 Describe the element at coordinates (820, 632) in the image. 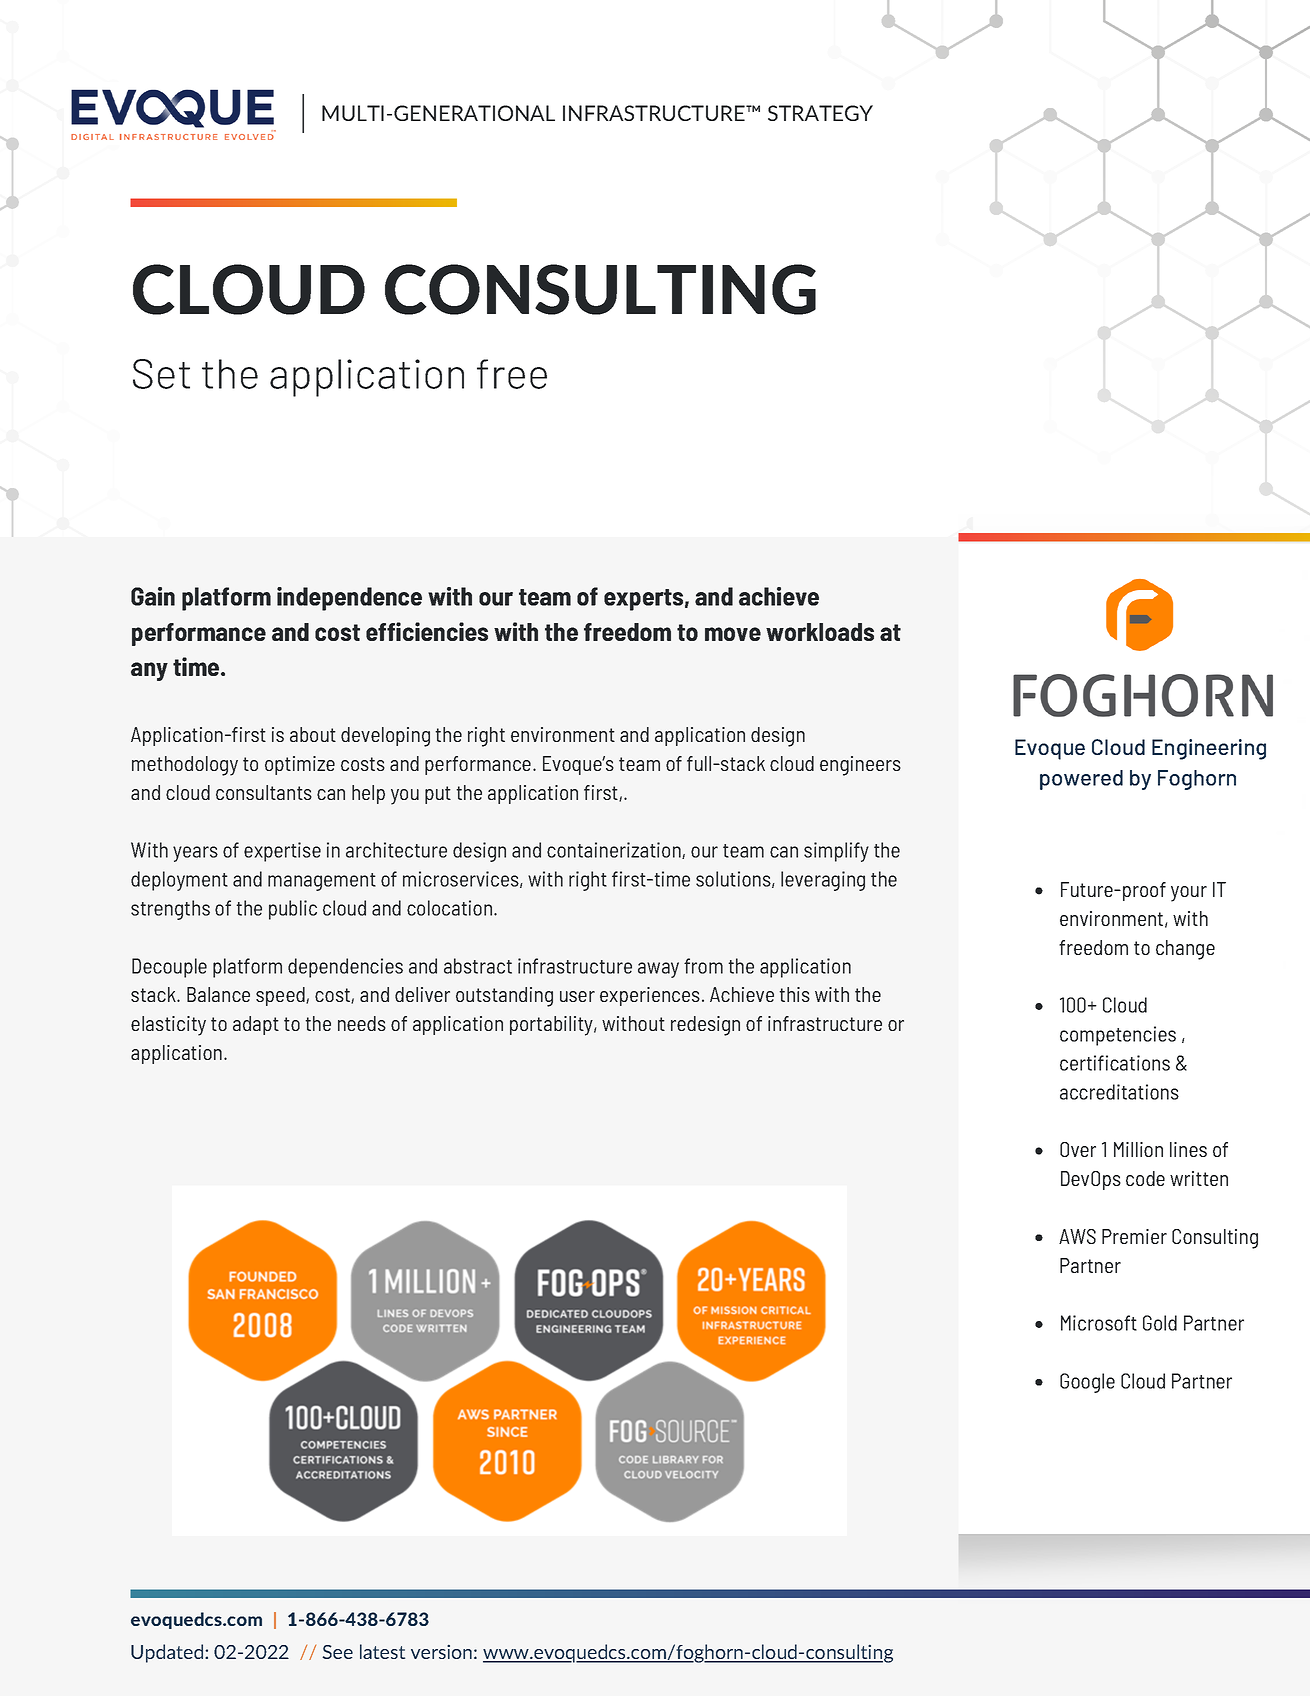

I see `workloads` at that location.
